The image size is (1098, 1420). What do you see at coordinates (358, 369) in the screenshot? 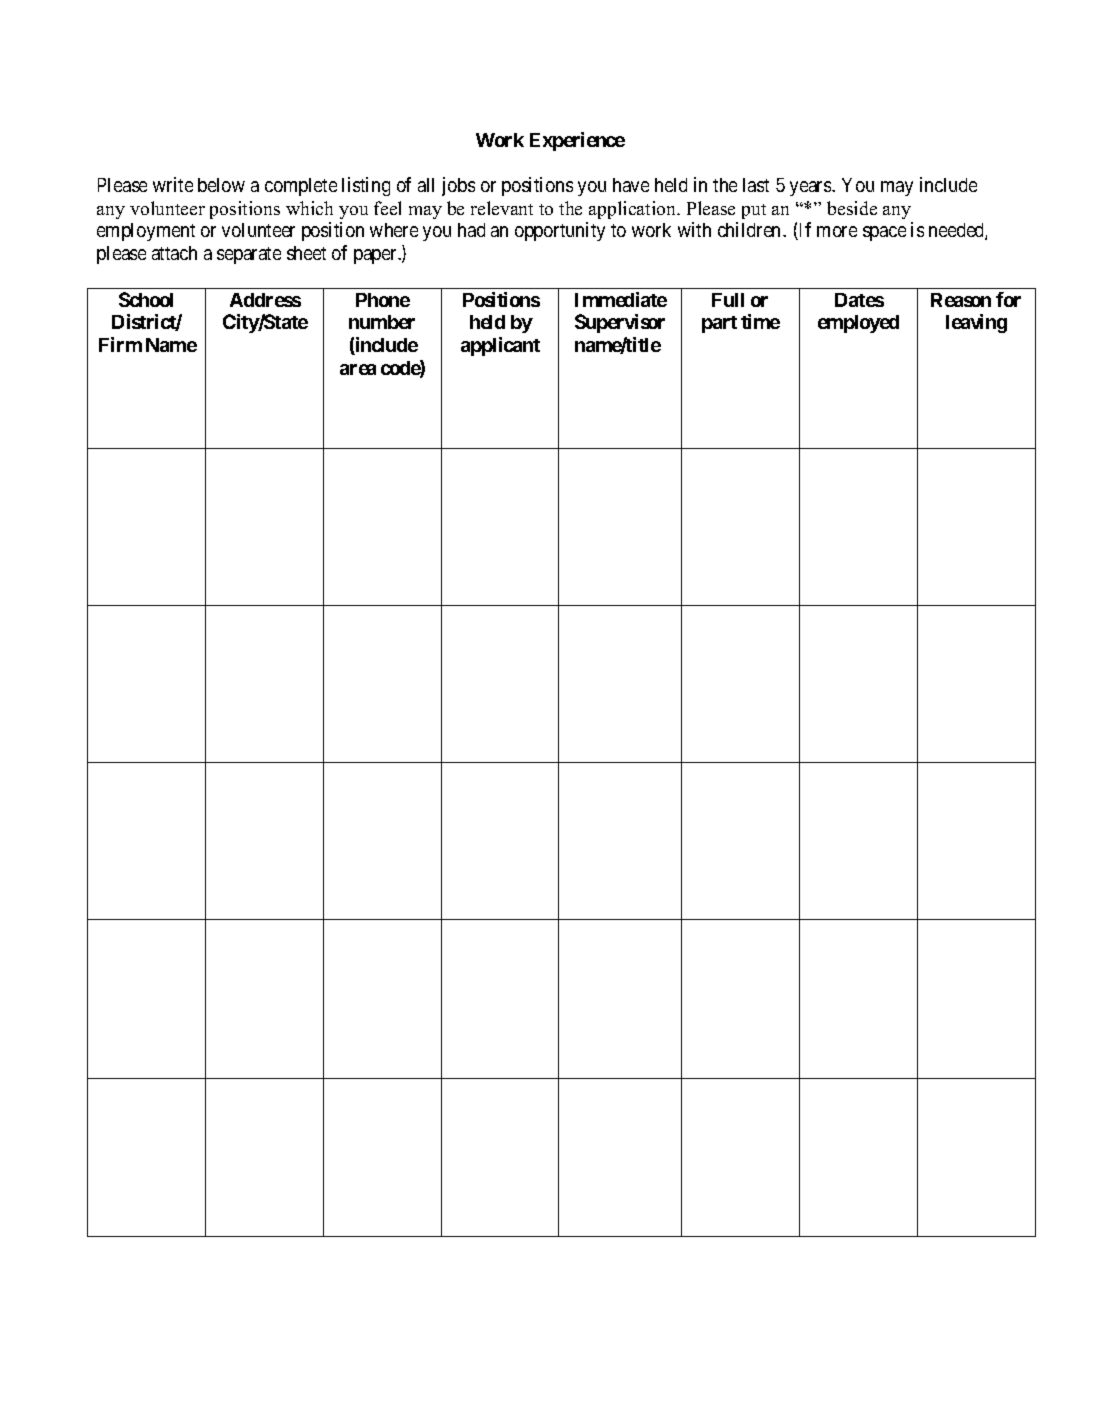
I see `area` at bounding box center [358, 369].
